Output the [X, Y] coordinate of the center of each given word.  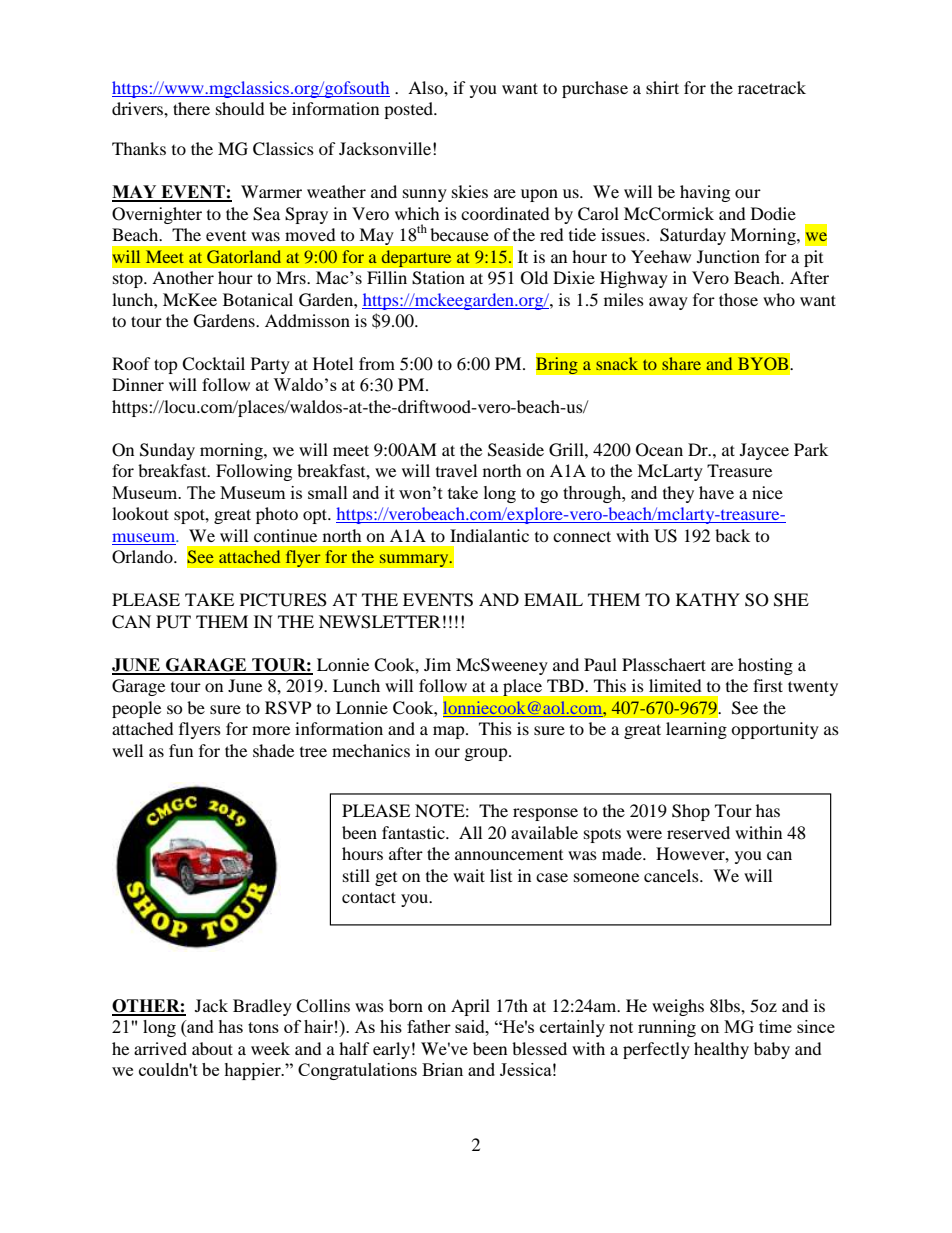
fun [181, 750]
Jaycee [764, 451]
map [450, 732]
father [429, 1026]
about [212, 1048]
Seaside [516, 450]
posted [410, 110]
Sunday [167, 451]
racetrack [772, 87]
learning [696, 730]
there [191, 108]
